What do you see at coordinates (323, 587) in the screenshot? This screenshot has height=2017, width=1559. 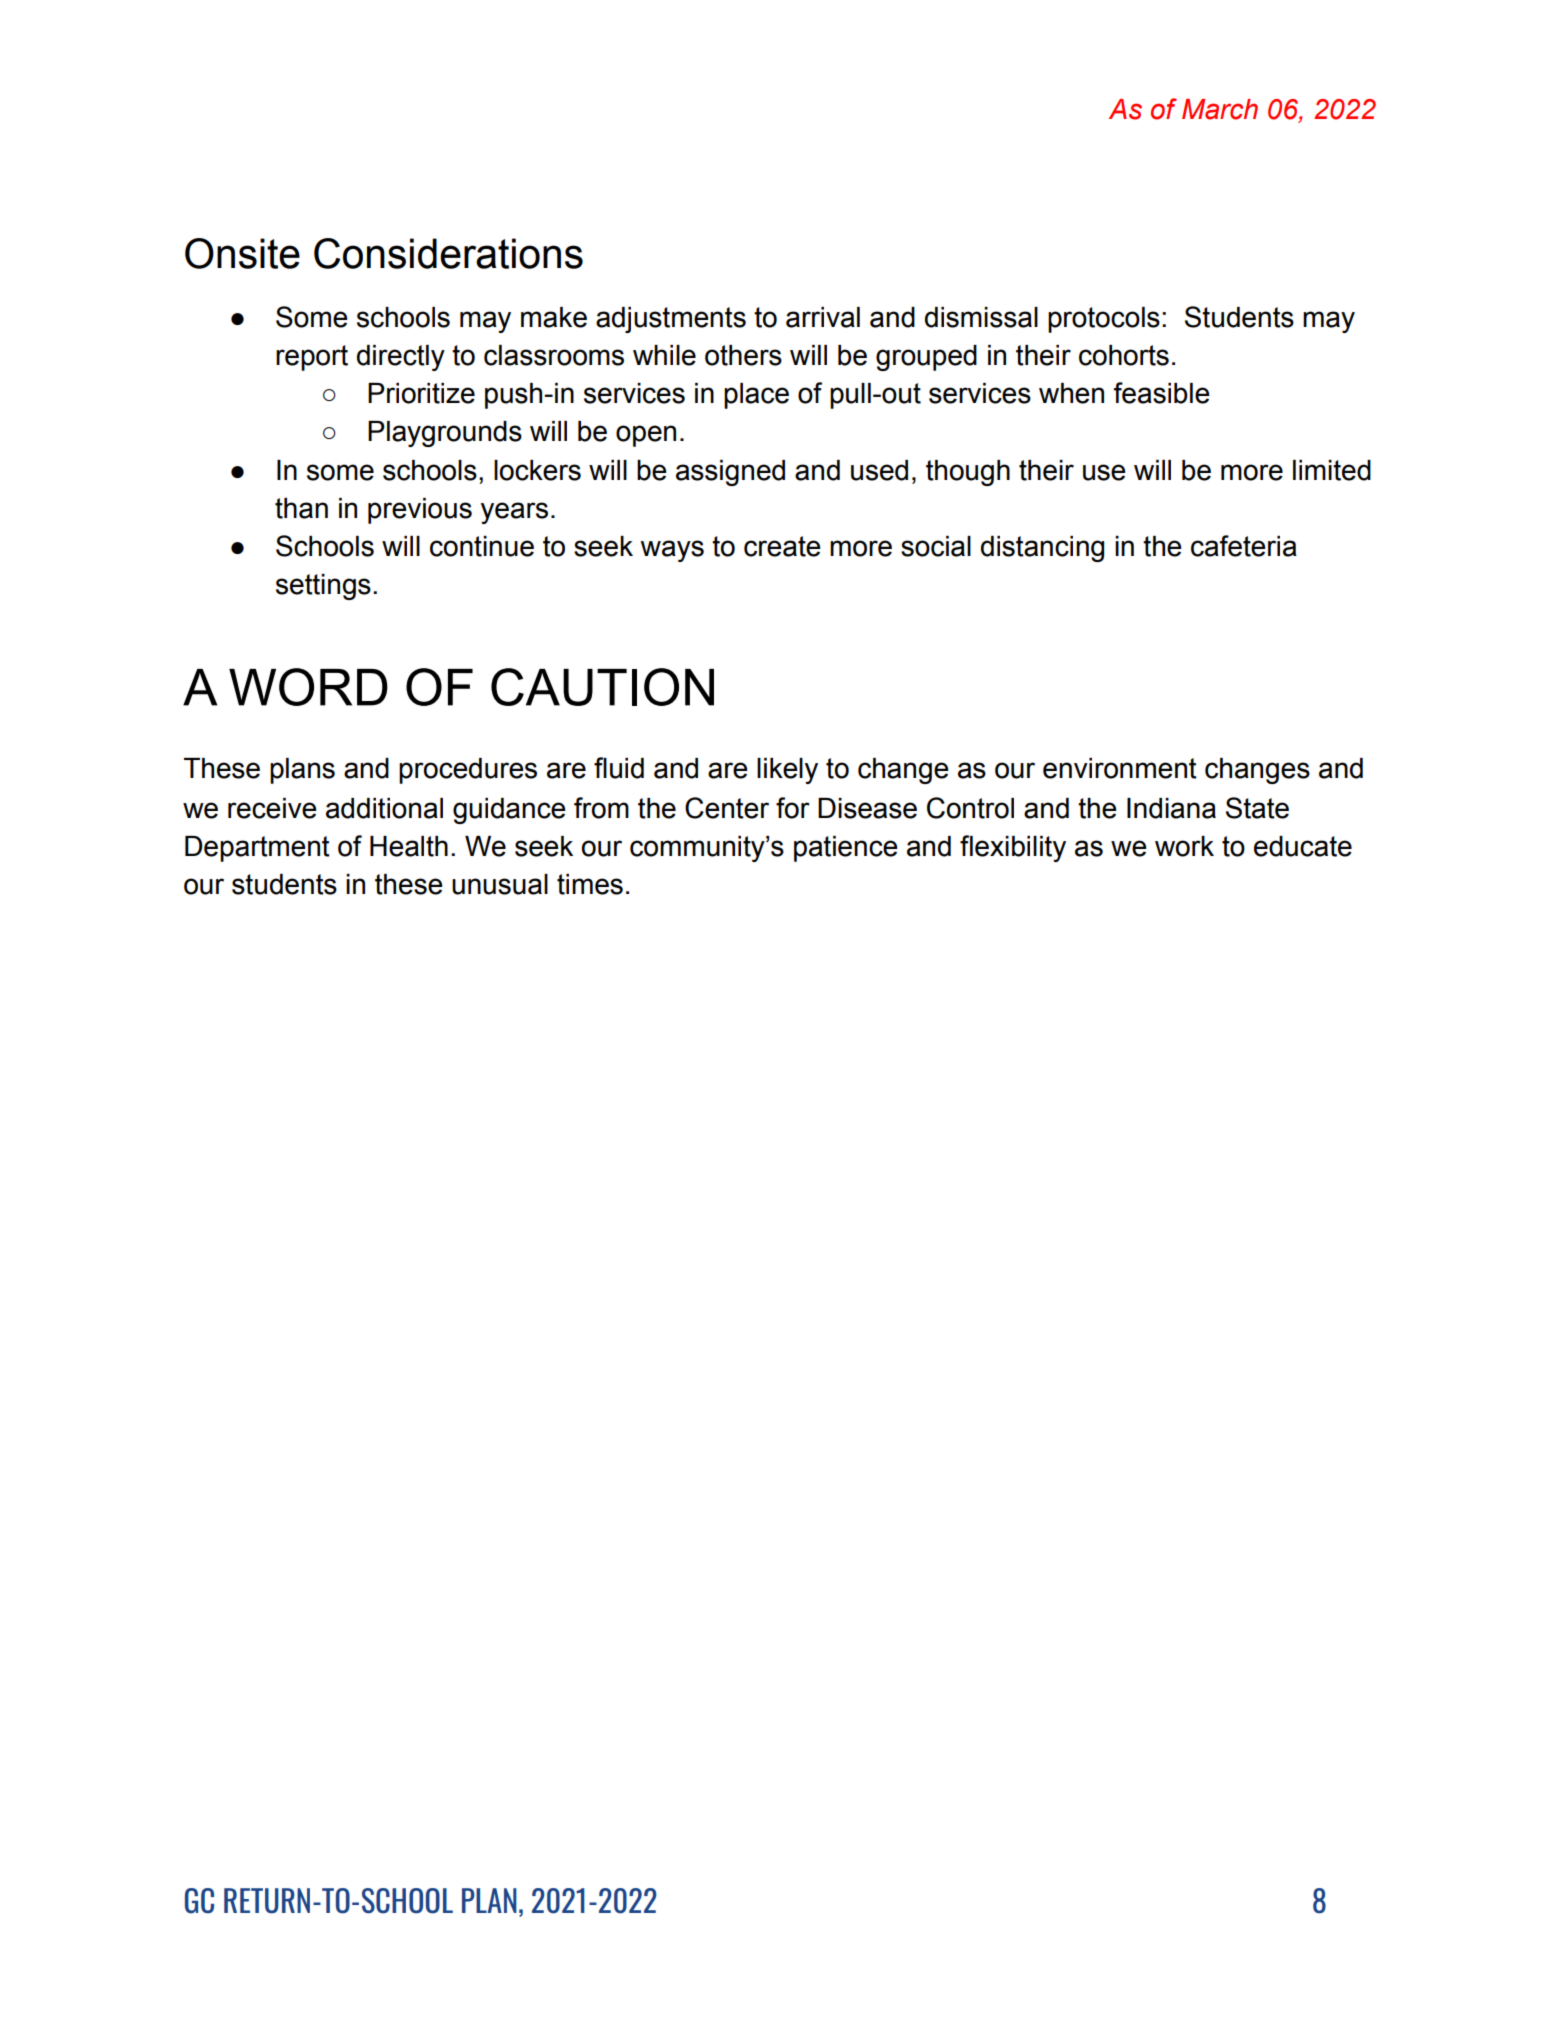 I see `settings` at bounding box center [323, 587].
